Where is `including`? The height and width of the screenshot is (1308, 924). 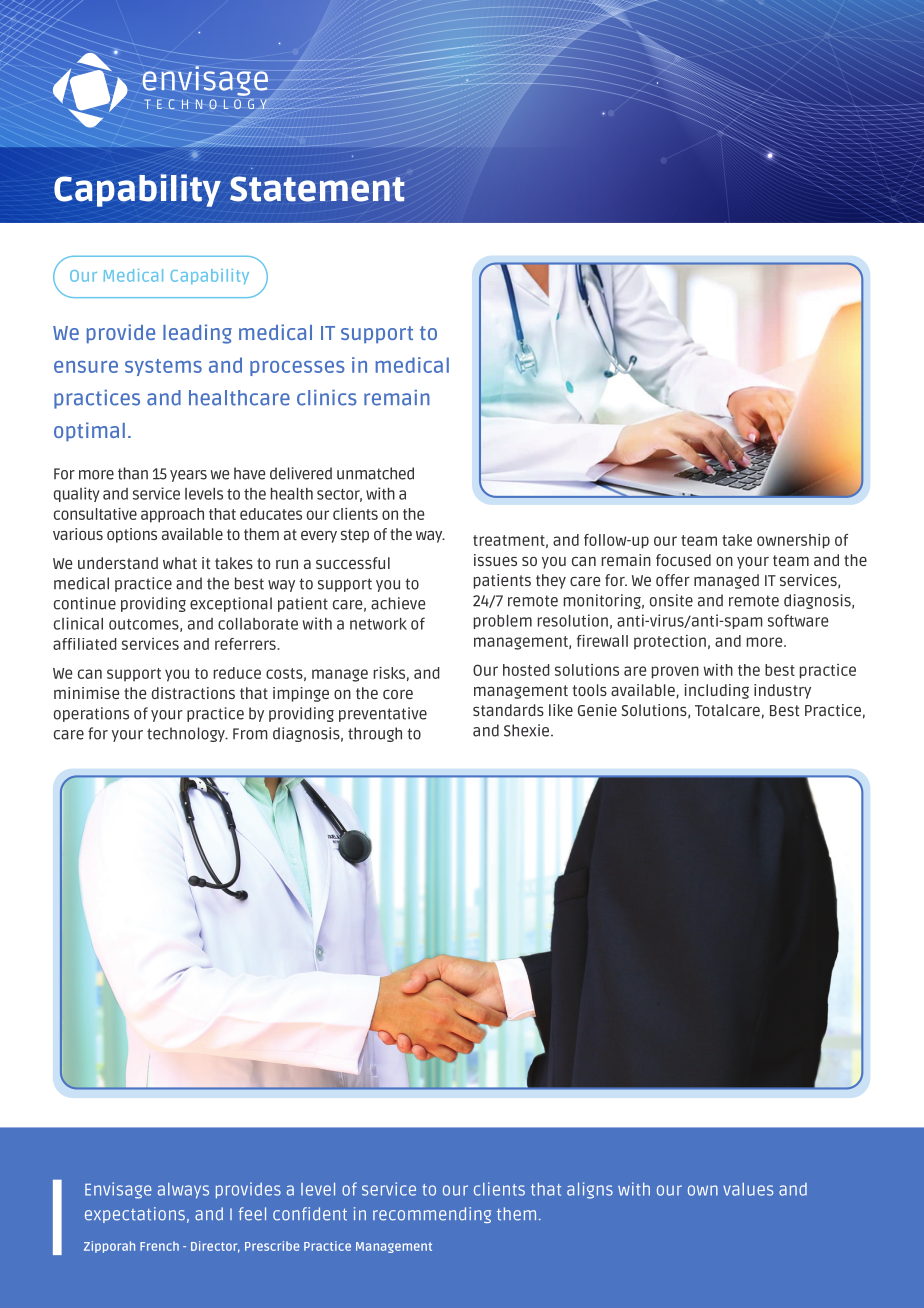 including is located at coordinates (716, 691).
